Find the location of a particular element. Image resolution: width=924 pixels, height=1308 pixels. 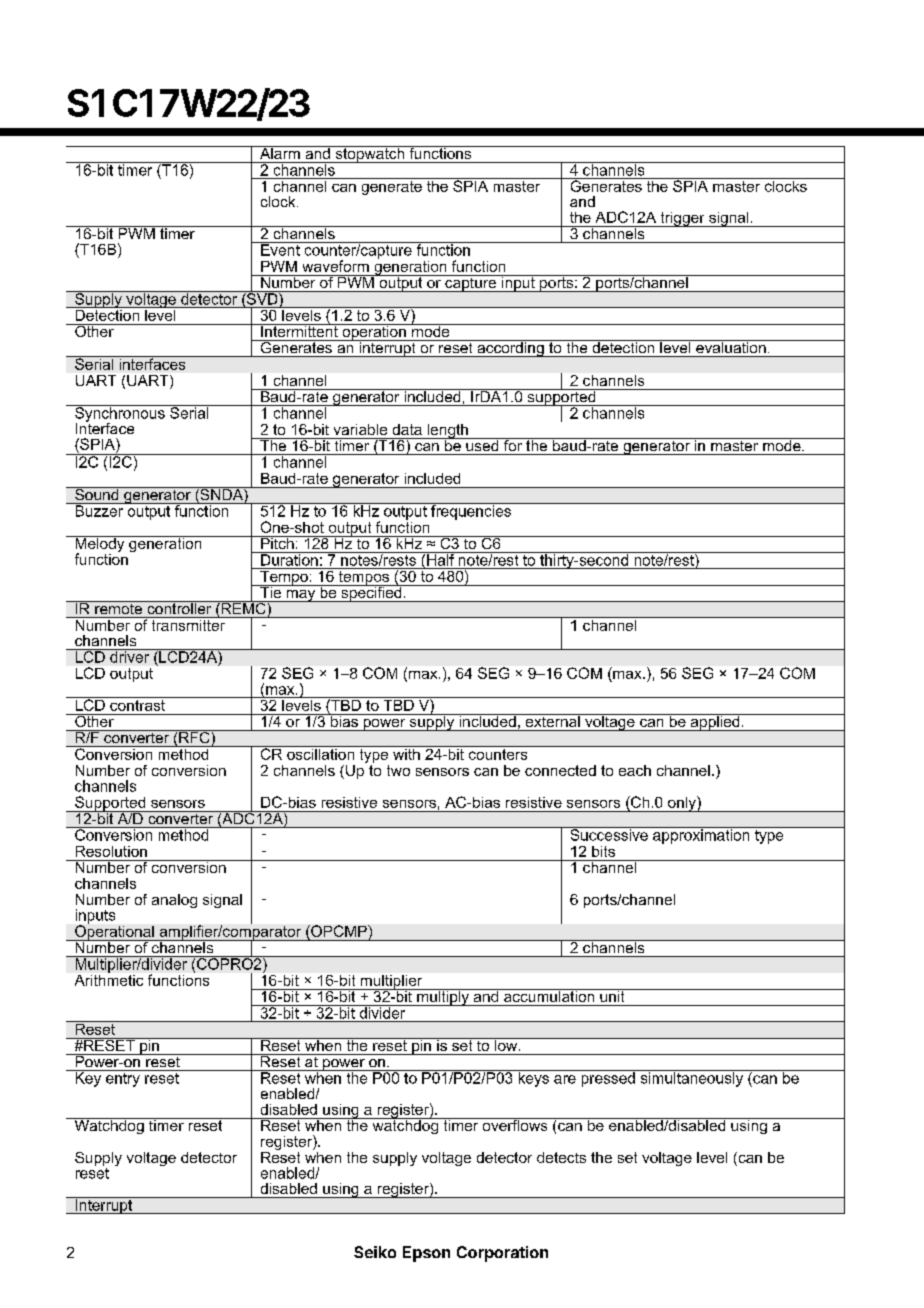

data is located at coordinates (407, 429).
